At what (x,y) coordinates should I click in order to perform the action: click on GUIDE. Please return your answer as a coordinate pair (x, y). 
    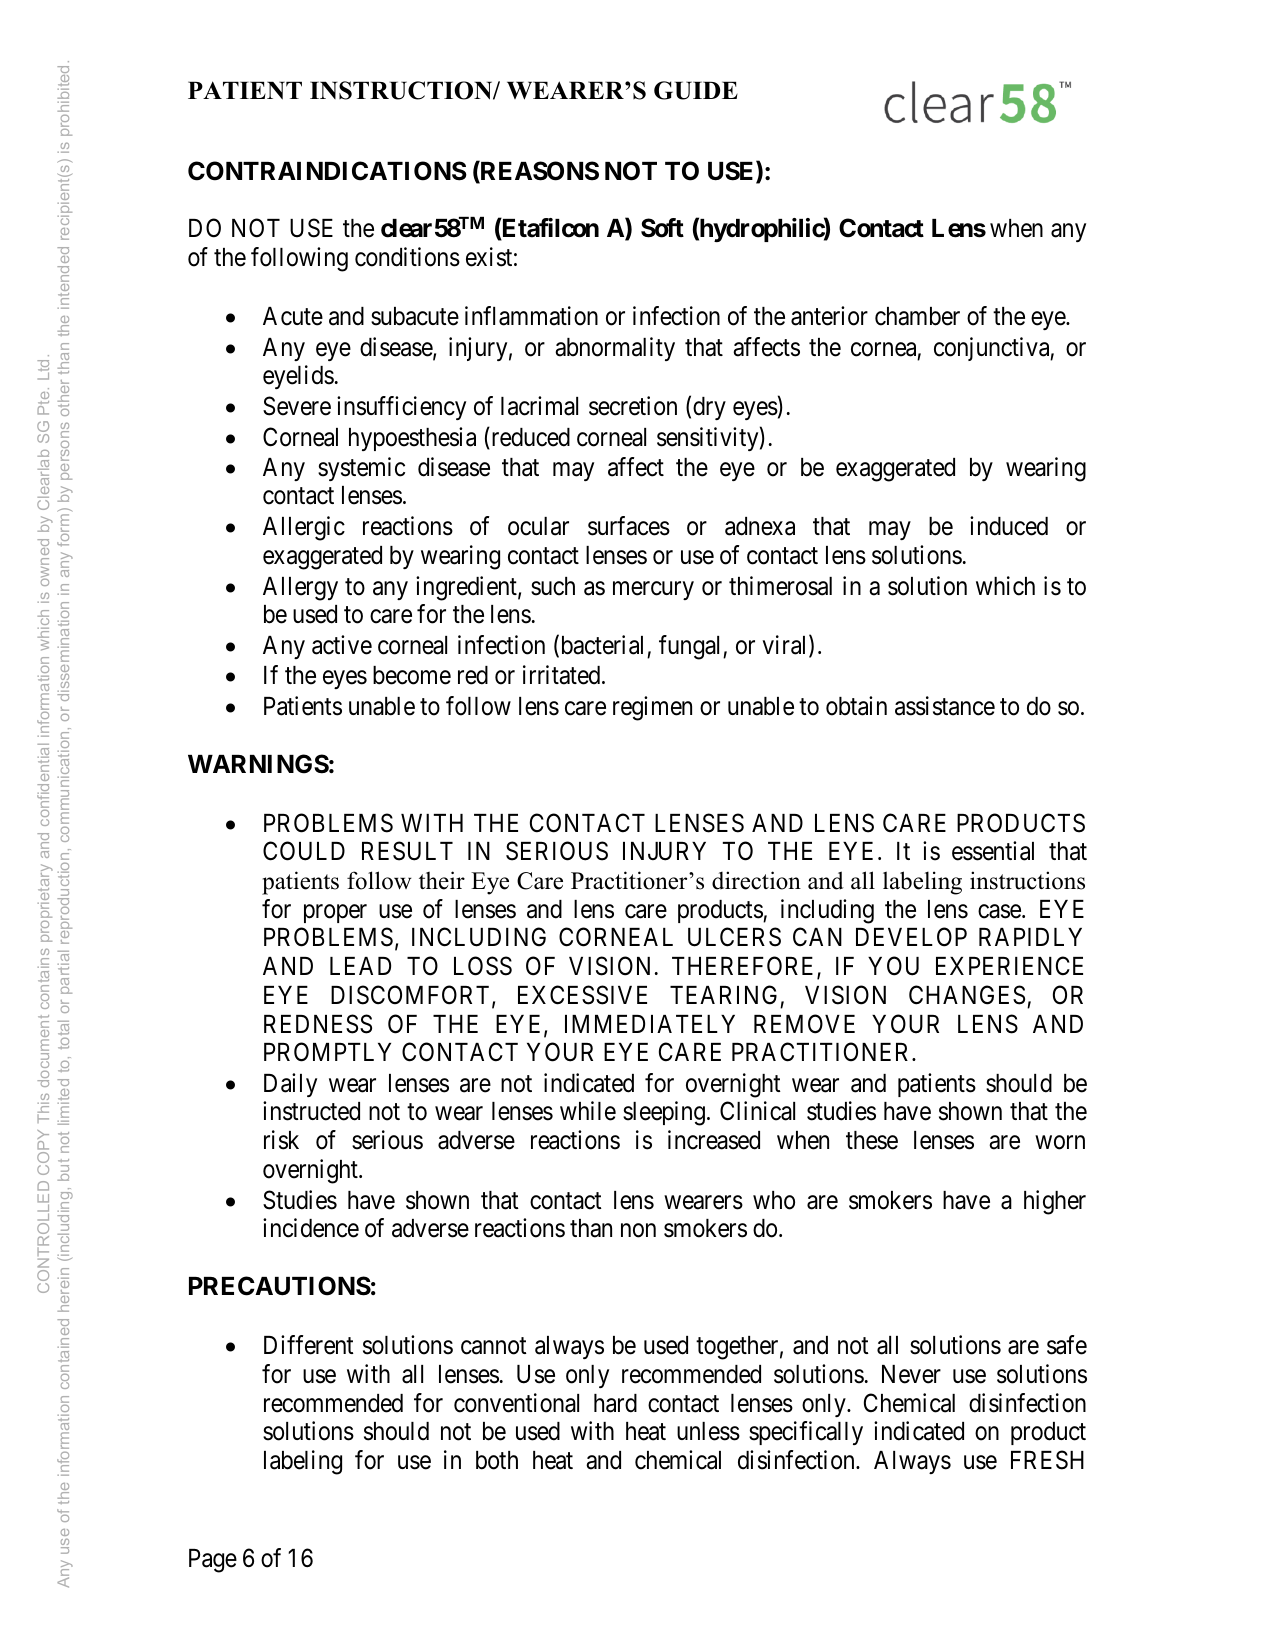
    Looking at the image, I should click on (696, 90).
